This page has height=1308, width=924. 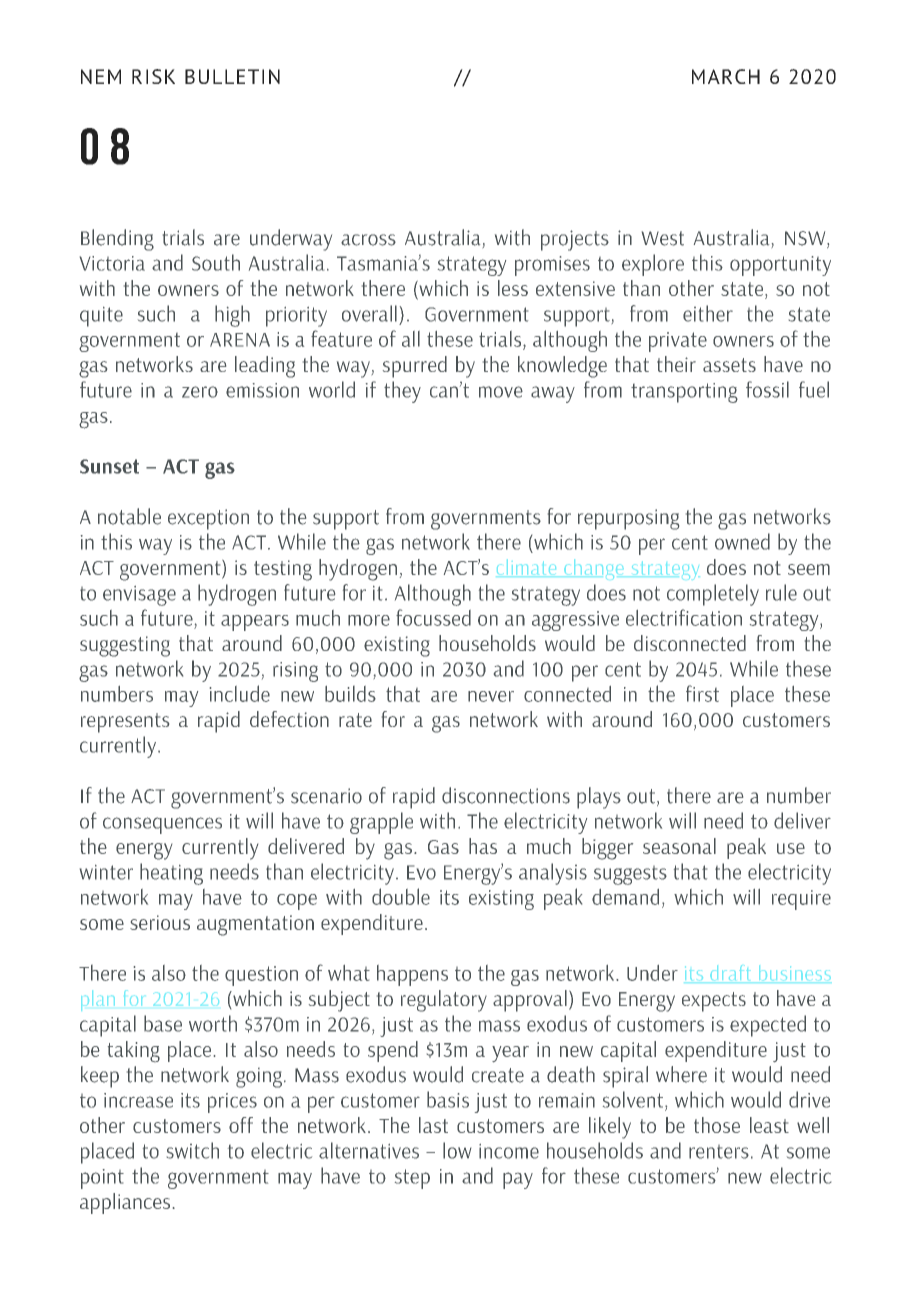 What do you see at coordinates (726, 76) in the page?
I see `MARCH` at bounding box center [726, 76].
